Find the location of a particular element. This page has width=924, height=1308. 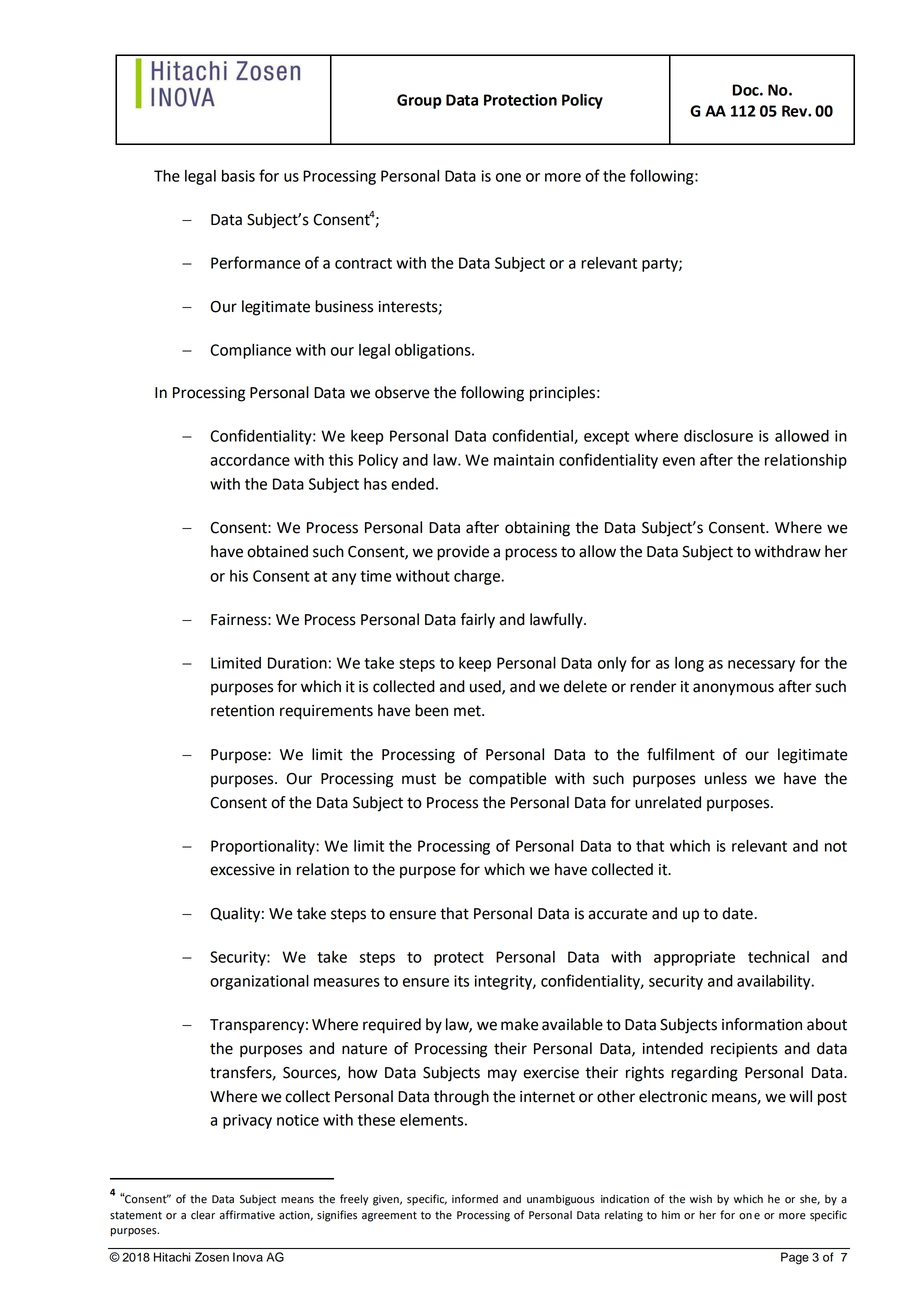

disclosure is located at coordinates (718, 436).
